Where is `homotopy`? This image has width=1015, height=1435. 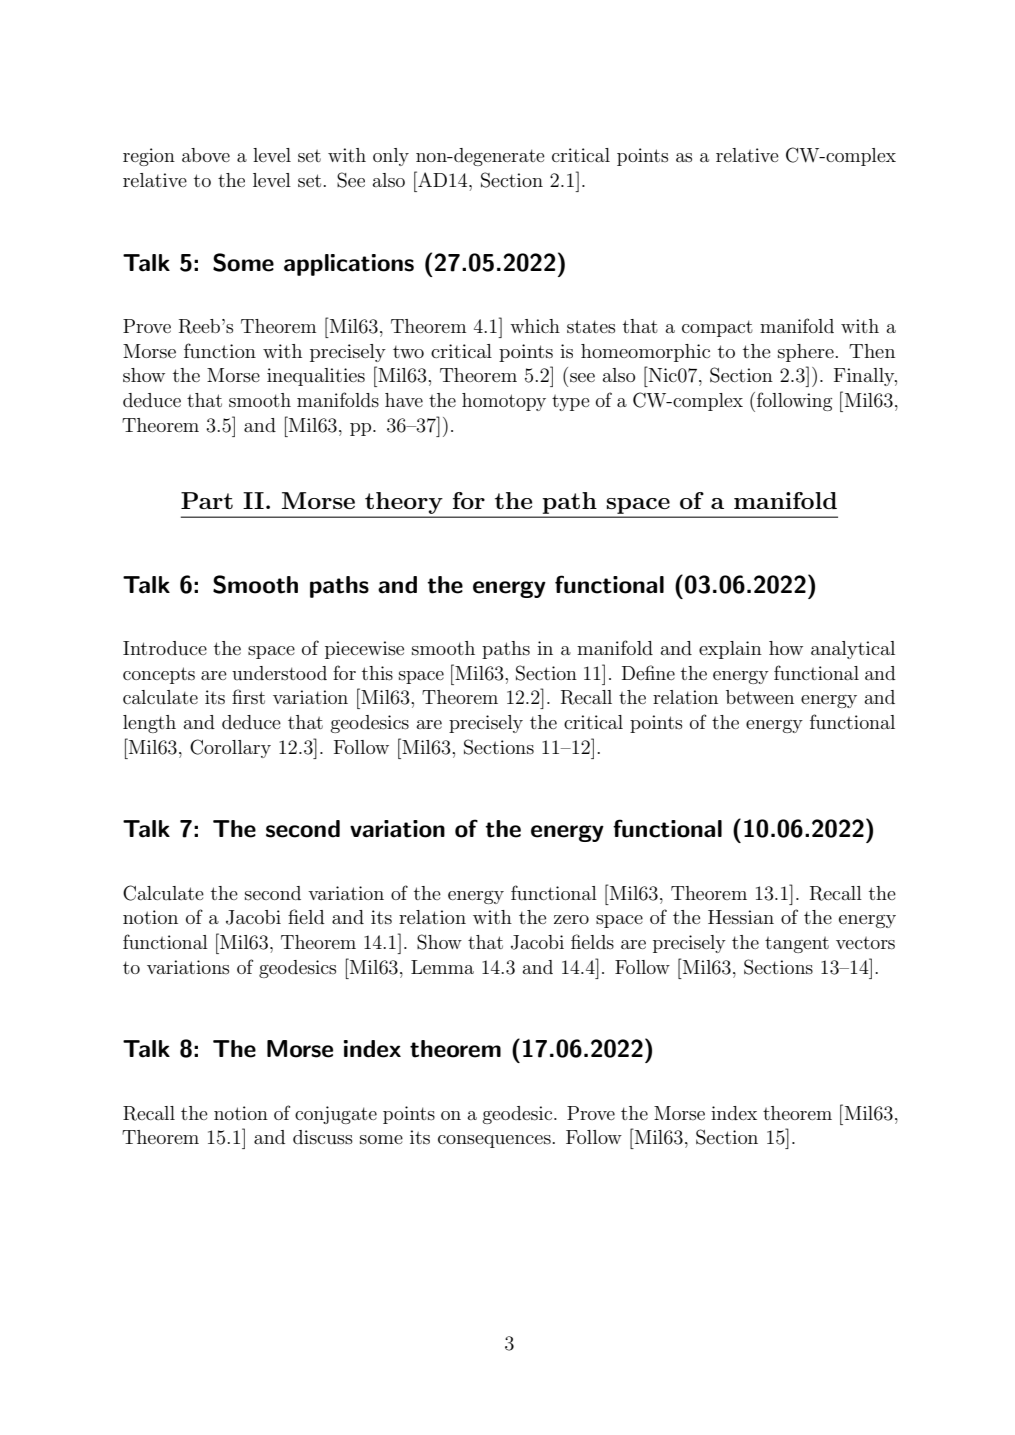
homotopy is located at coordinates (504, 402).
